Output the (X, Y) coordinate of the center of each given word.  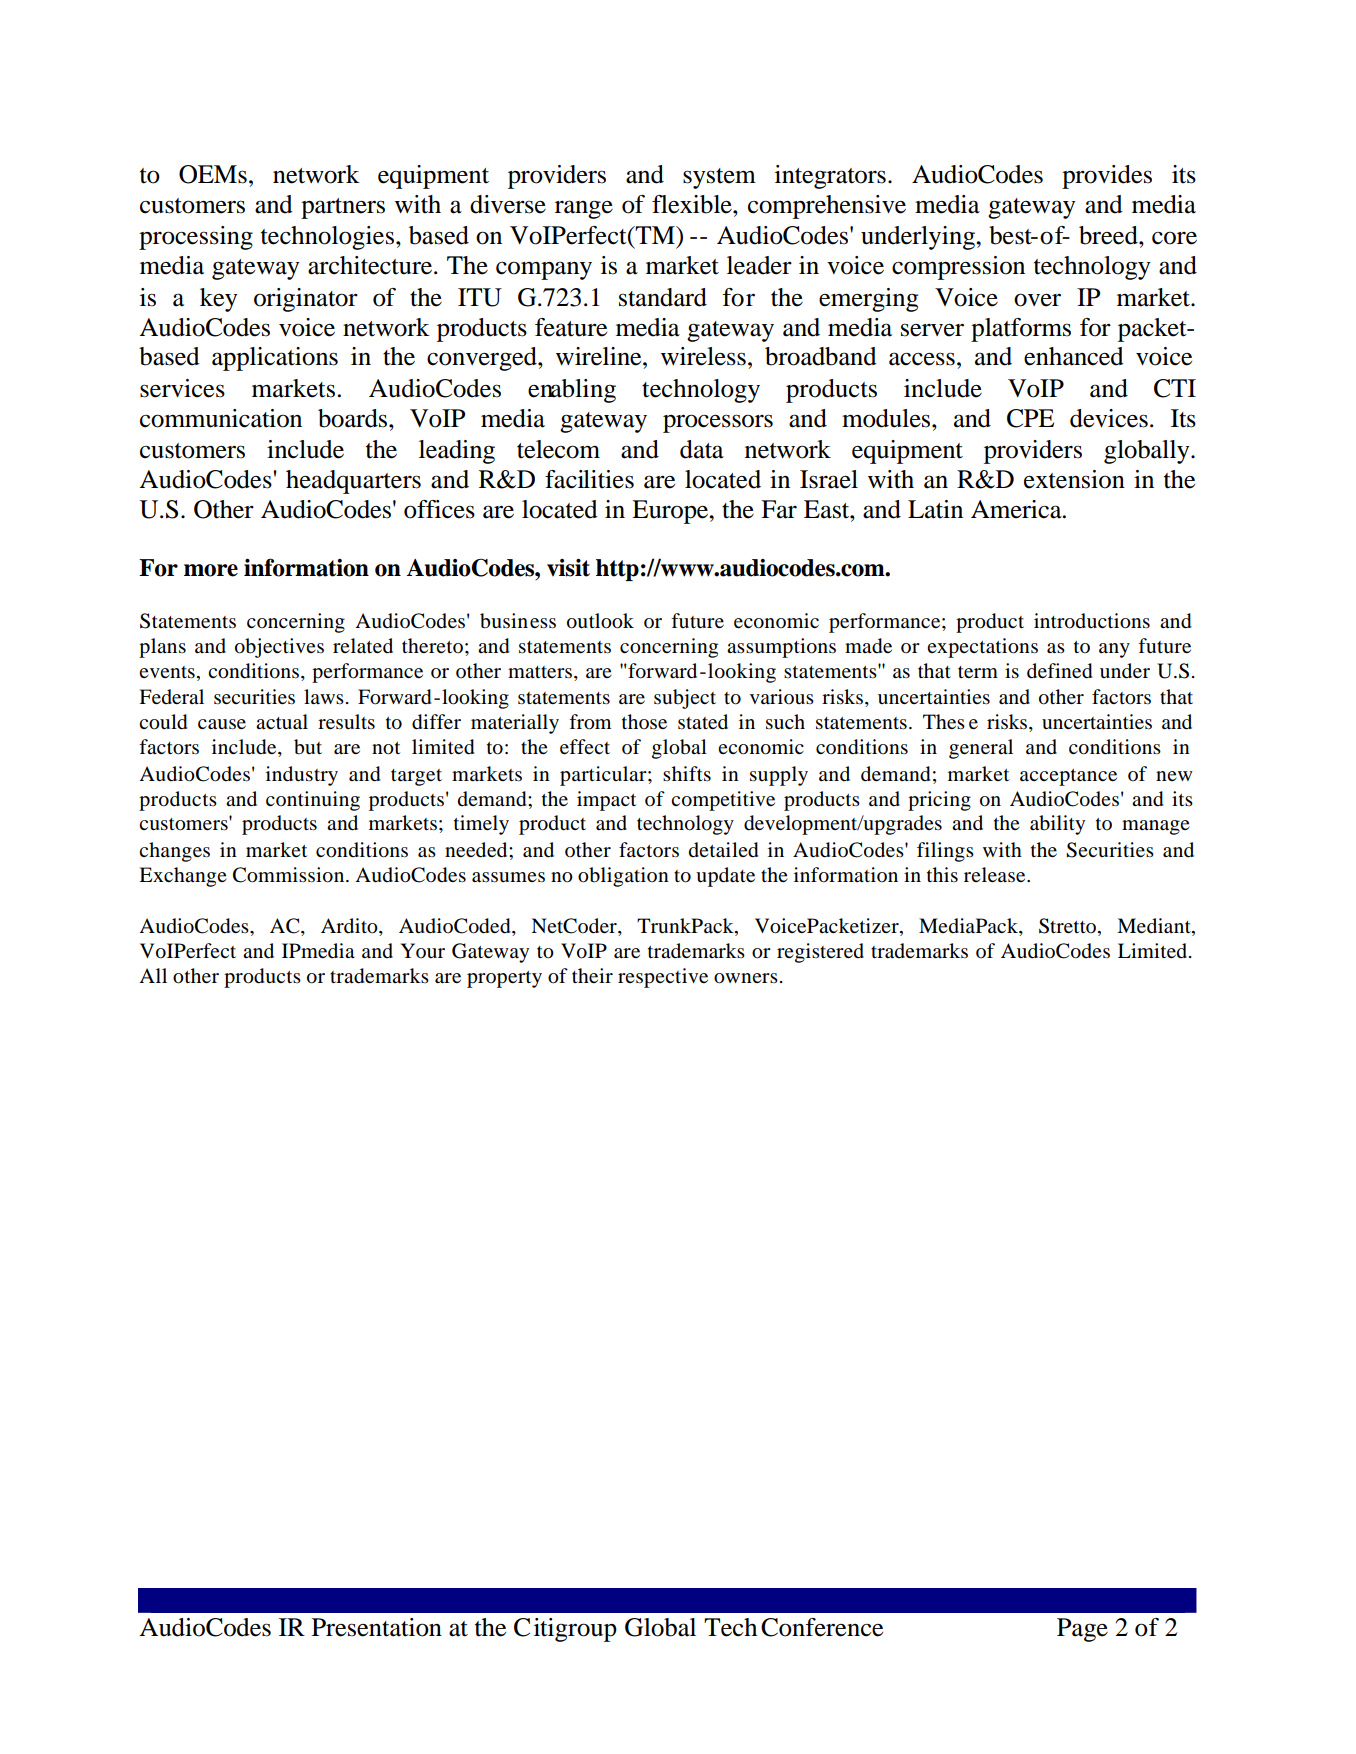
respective (663, 978)
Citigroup (565, 1630)
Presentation (377, 1627)
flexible (693, 204)
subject (685, 699)
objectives (279, 648)
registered (820, 953)
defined (1059, 671)
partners (343, 208)
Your (423, 950)
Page (1082, 1630)
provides (1107, 177)
